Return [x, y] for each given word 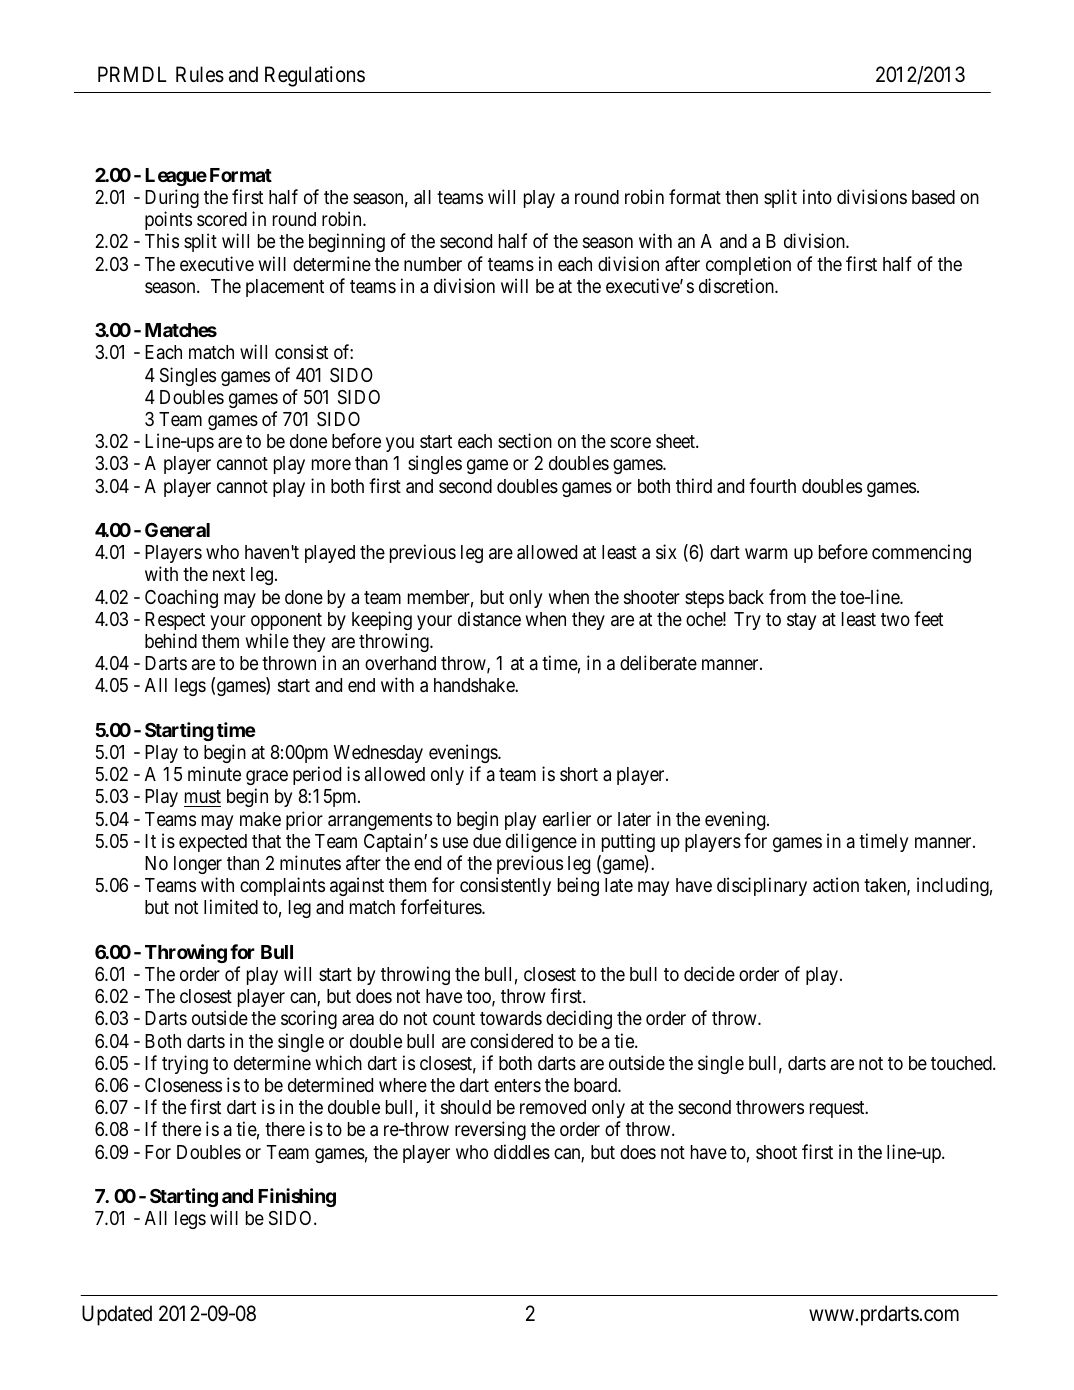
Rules [200, 74]
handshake [475, 685]
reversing [490, 1130]
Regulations [315, 76]
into [817, 196]
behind [171, 640]
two [895, 619]
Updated [117, 1315]
